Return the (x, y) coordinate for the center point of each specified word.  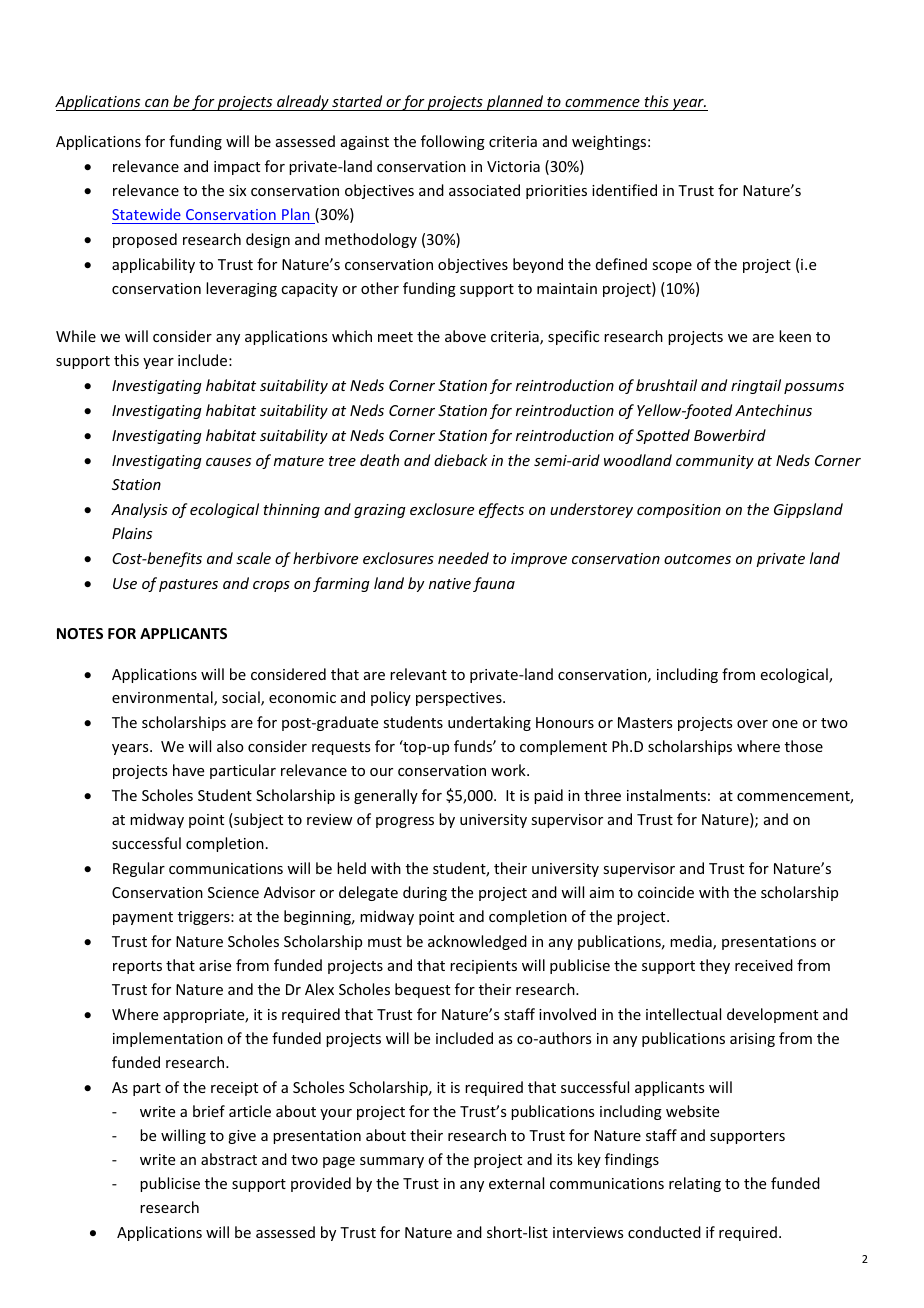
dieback (461, 460)
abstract (229, 1159)
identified (624, 190)
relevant (418, 674)
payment (143, 918)
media (692, 942)
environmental (163, 698)
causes (228, 462)
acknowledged (477, 942)
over (752, 724)
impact (237, 168)
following (453, 142)
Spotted (663, 436)
